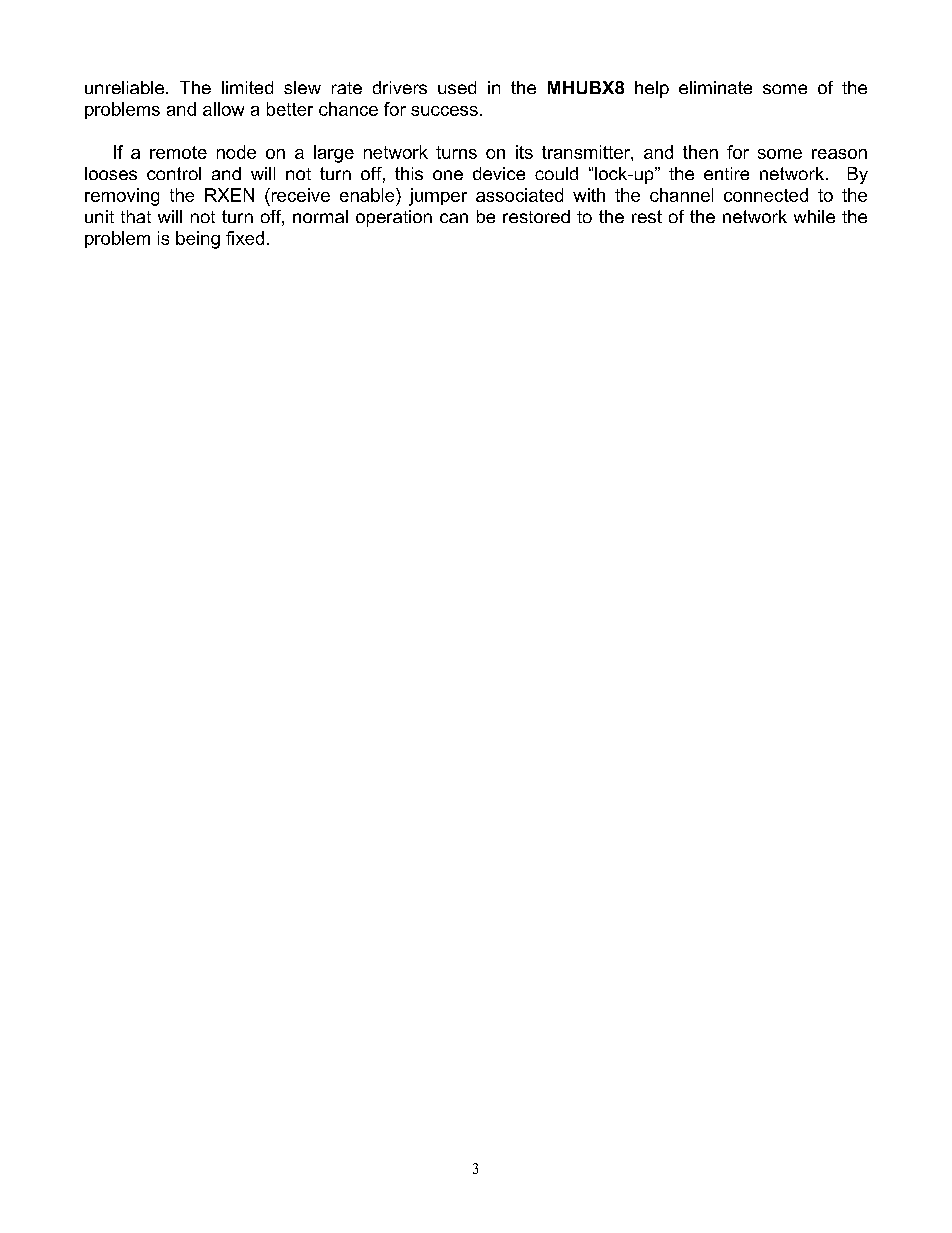 The width and height of the screenshot is (952, 1233). What do you see at coordinates (438, 197) in the screenshot?
I see `jumper` at bounding box center [438, 197].
